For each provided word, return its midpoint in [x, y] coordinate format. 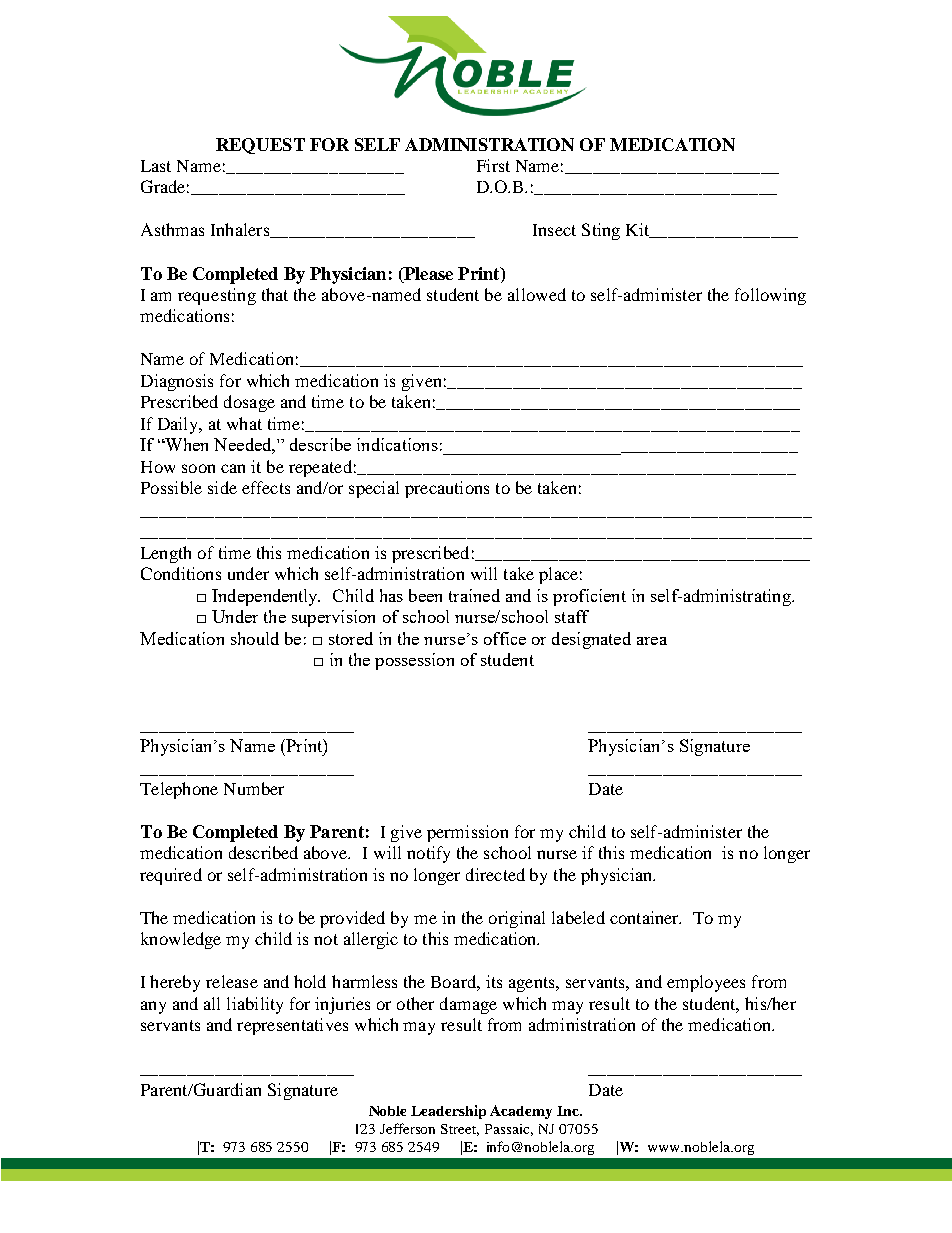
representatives [292, 1026]
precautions [447, 489]
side [222, 487]
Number [254, 788]
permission [467, 833]
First [493, 165]
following [770, 296]
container [645, 917]
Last [156, 166]
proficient [589, 597]
